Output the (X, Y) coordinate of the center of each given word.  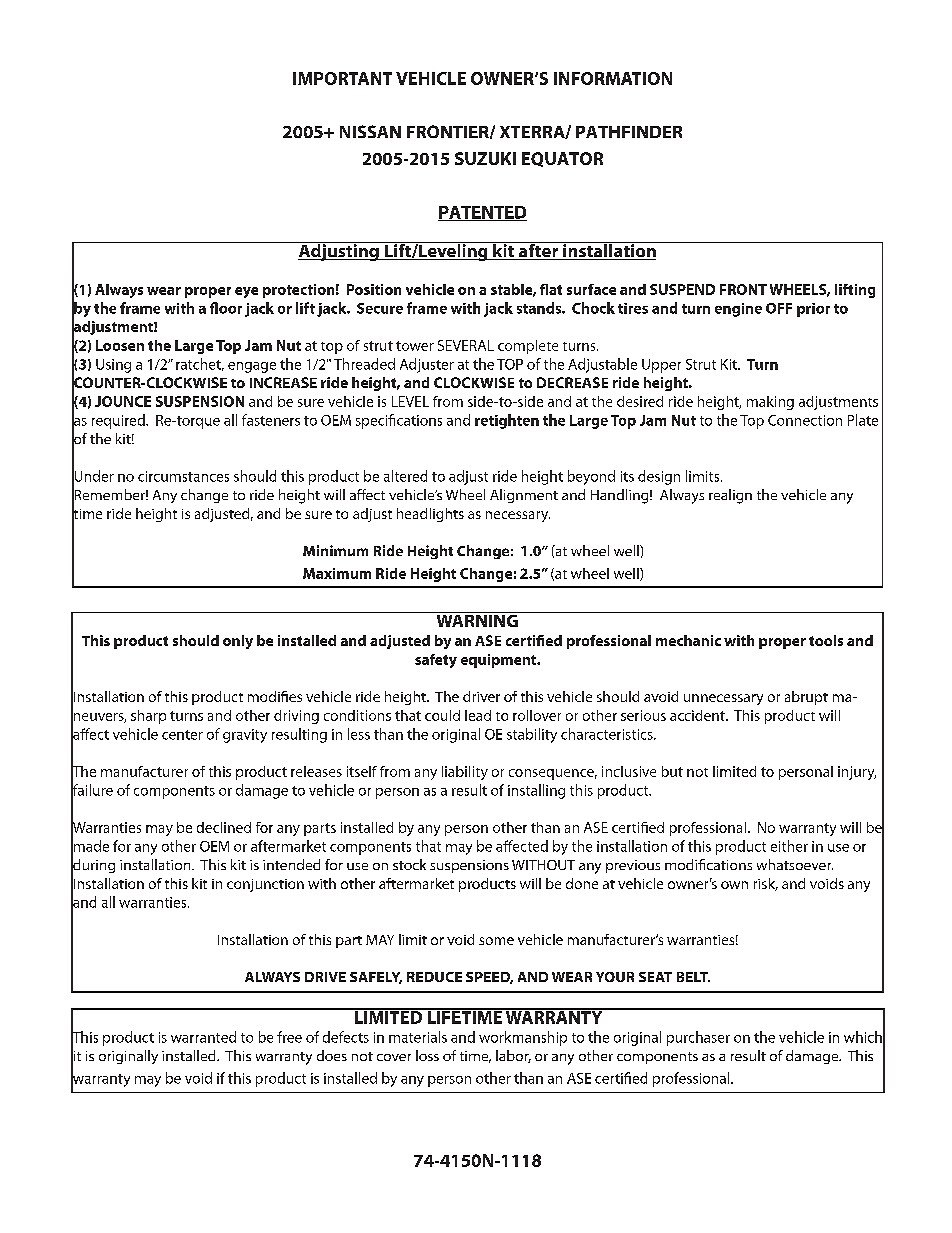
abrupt (806, 698)
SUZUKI (485, 158)
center (182, 735)
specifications (399, 421)
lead (478, 715)
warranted (203, 1037)
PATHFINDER (629, 132)
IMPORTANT (342, 78)
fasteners (271, 420)
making (770, 403)
